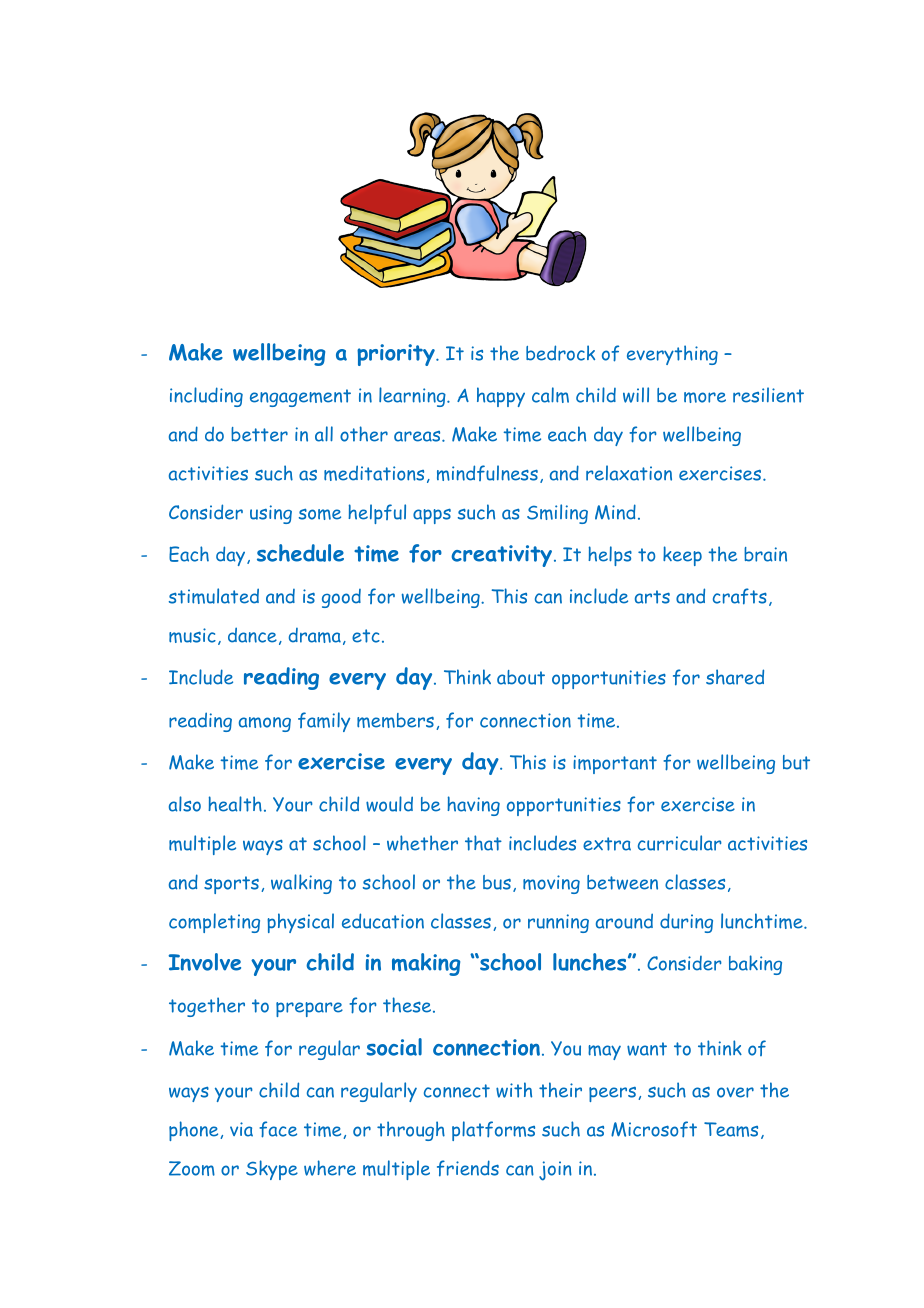 This image has width=924, height=1308. What do you see at coordinates (271, 514) in the image?
I see `using` at bounding box center [271, 514].
